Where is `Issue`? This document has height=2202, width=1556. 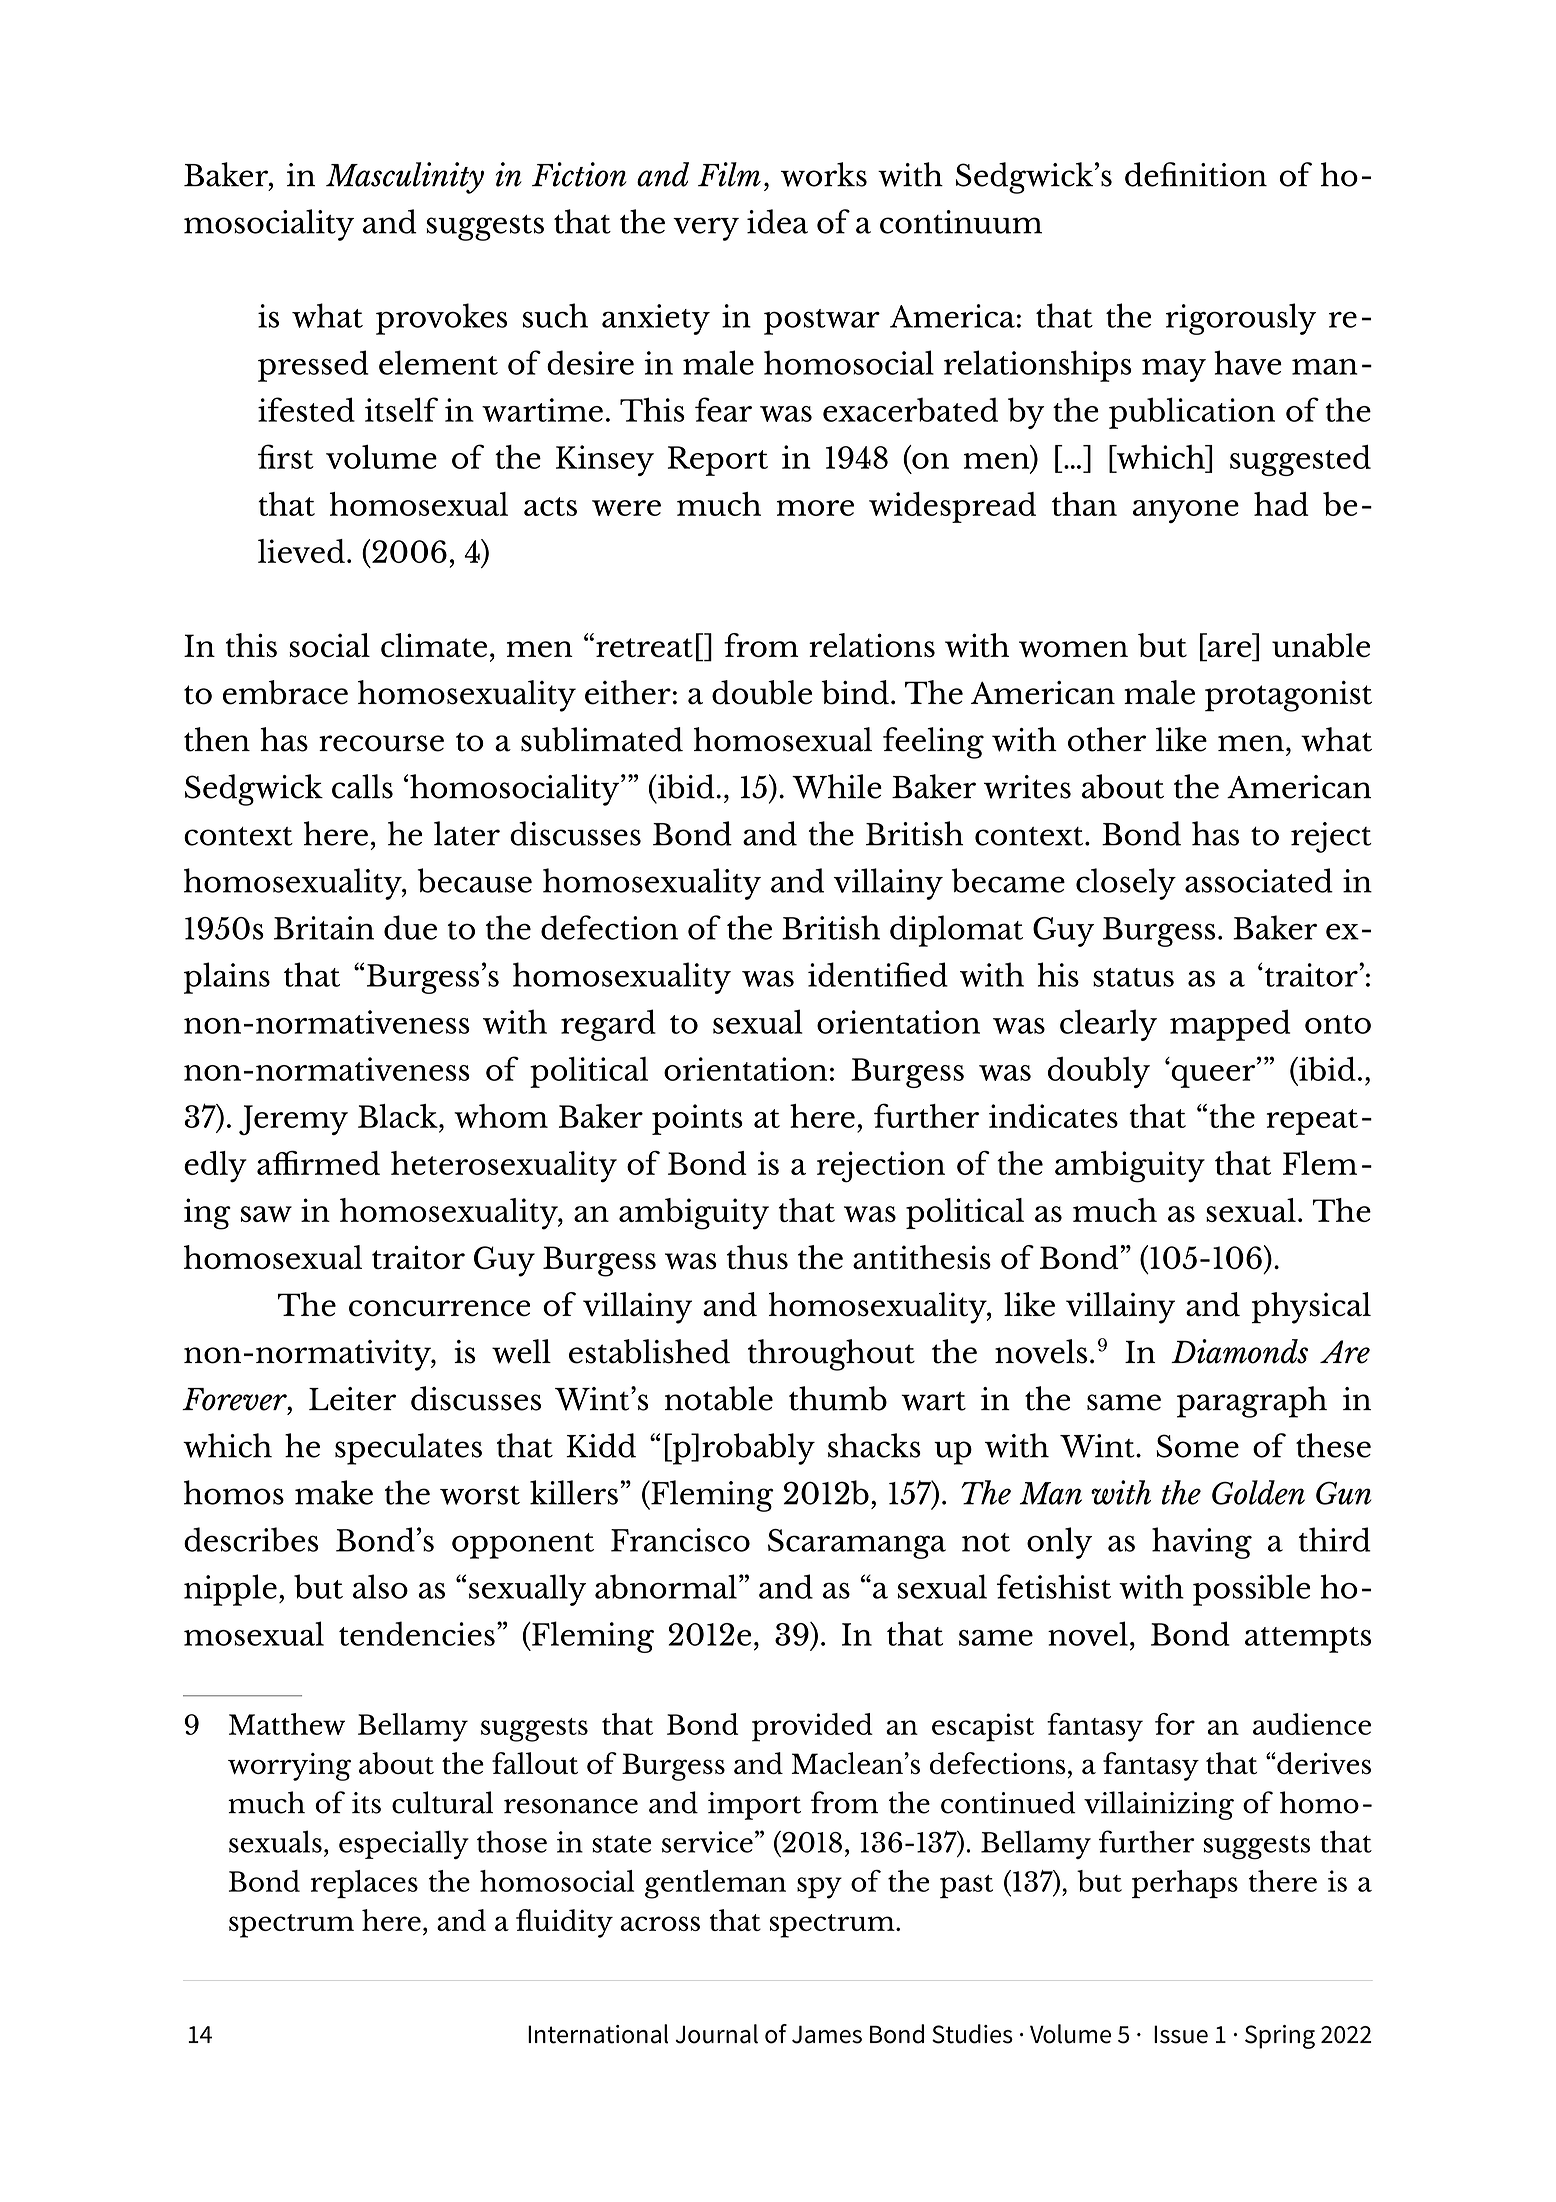 Issue is located at coordinates (1181, 2034).
